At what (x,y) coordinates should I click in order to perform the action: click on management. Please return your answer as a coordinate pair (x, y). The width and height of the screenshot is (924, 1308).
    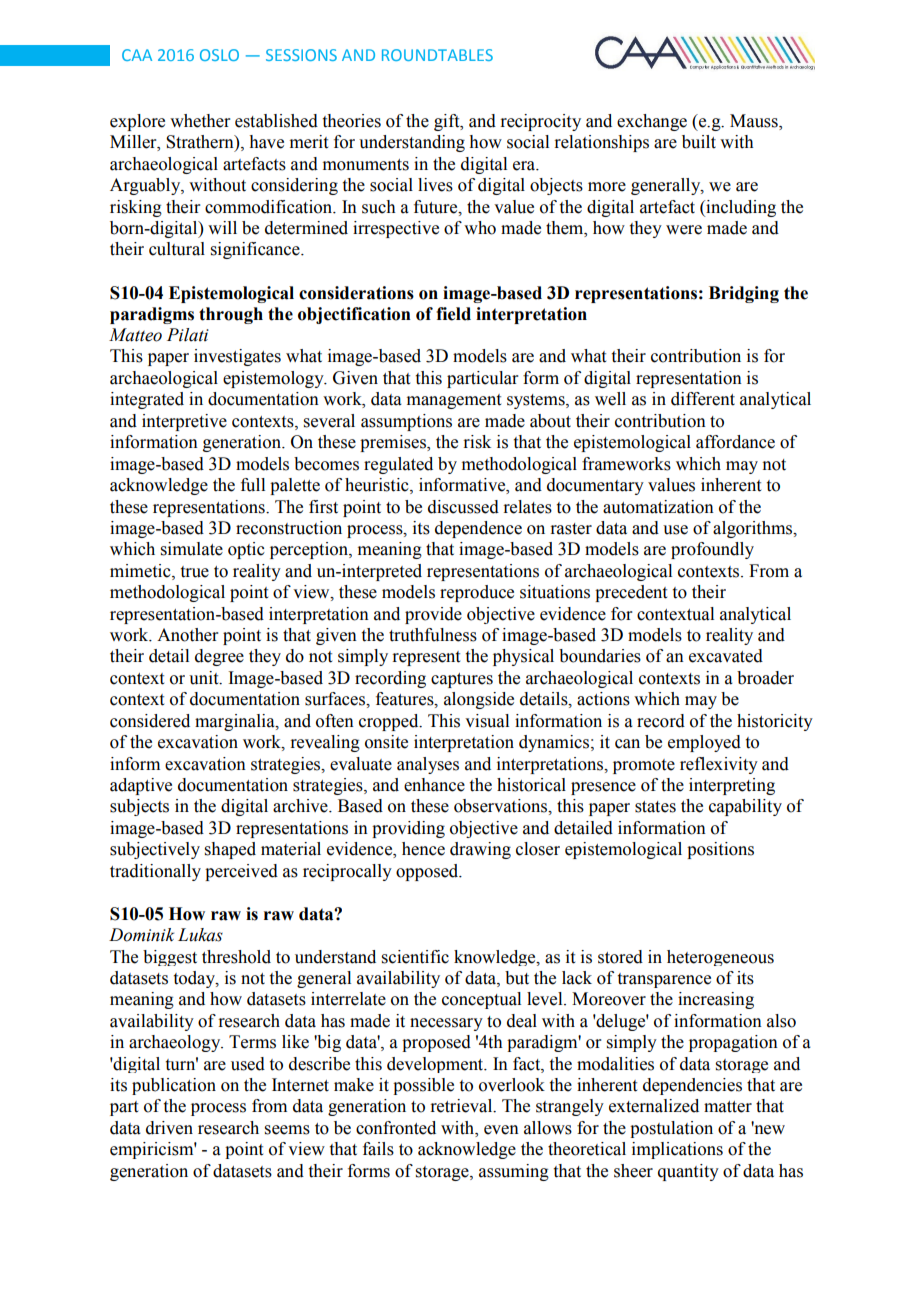
    Looking at the image, I should click on (454, 401).
